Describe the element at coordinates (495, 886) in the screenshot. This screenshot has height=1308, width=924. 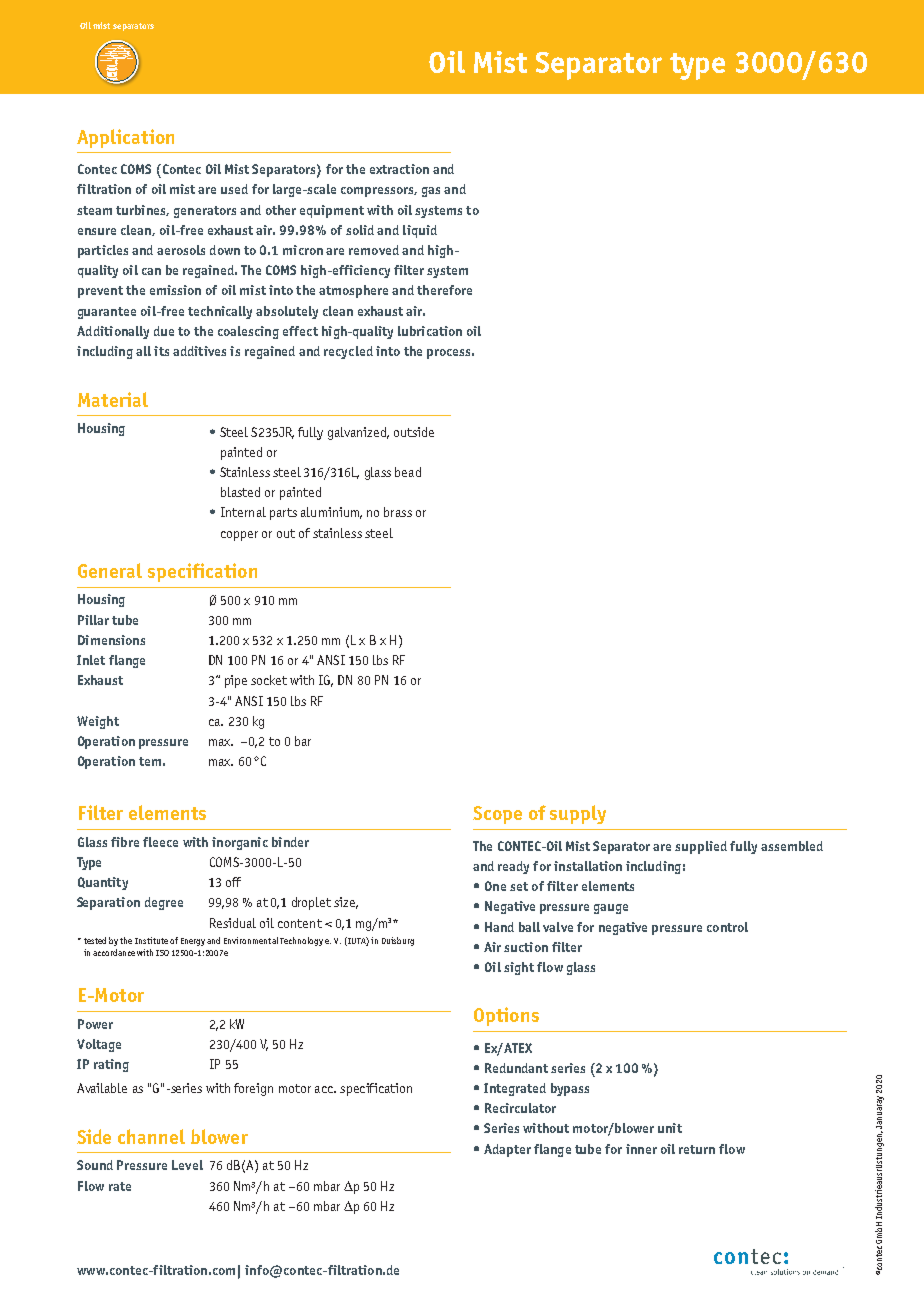
I see `One` at that location.
